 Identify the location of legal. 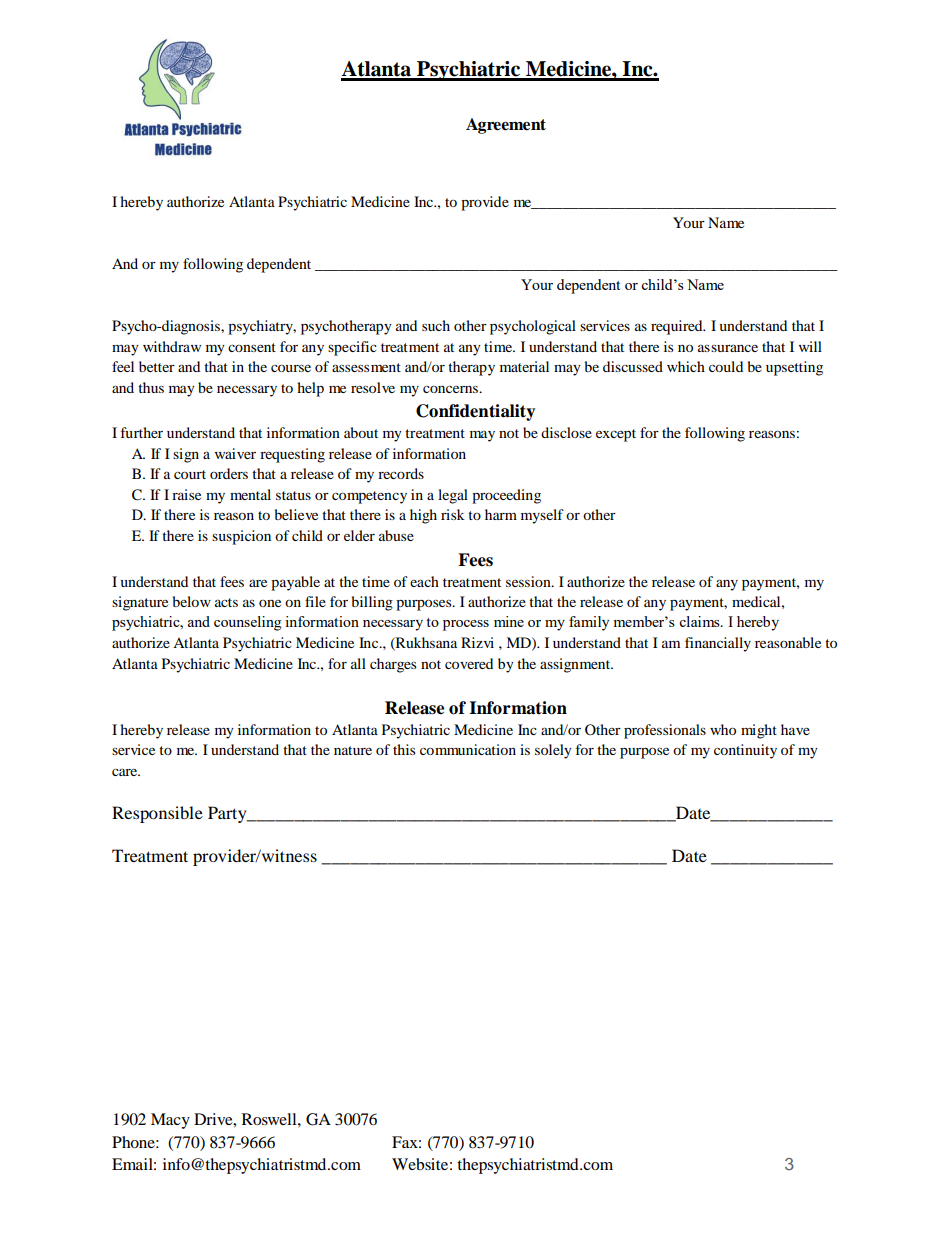
(453, 496).
